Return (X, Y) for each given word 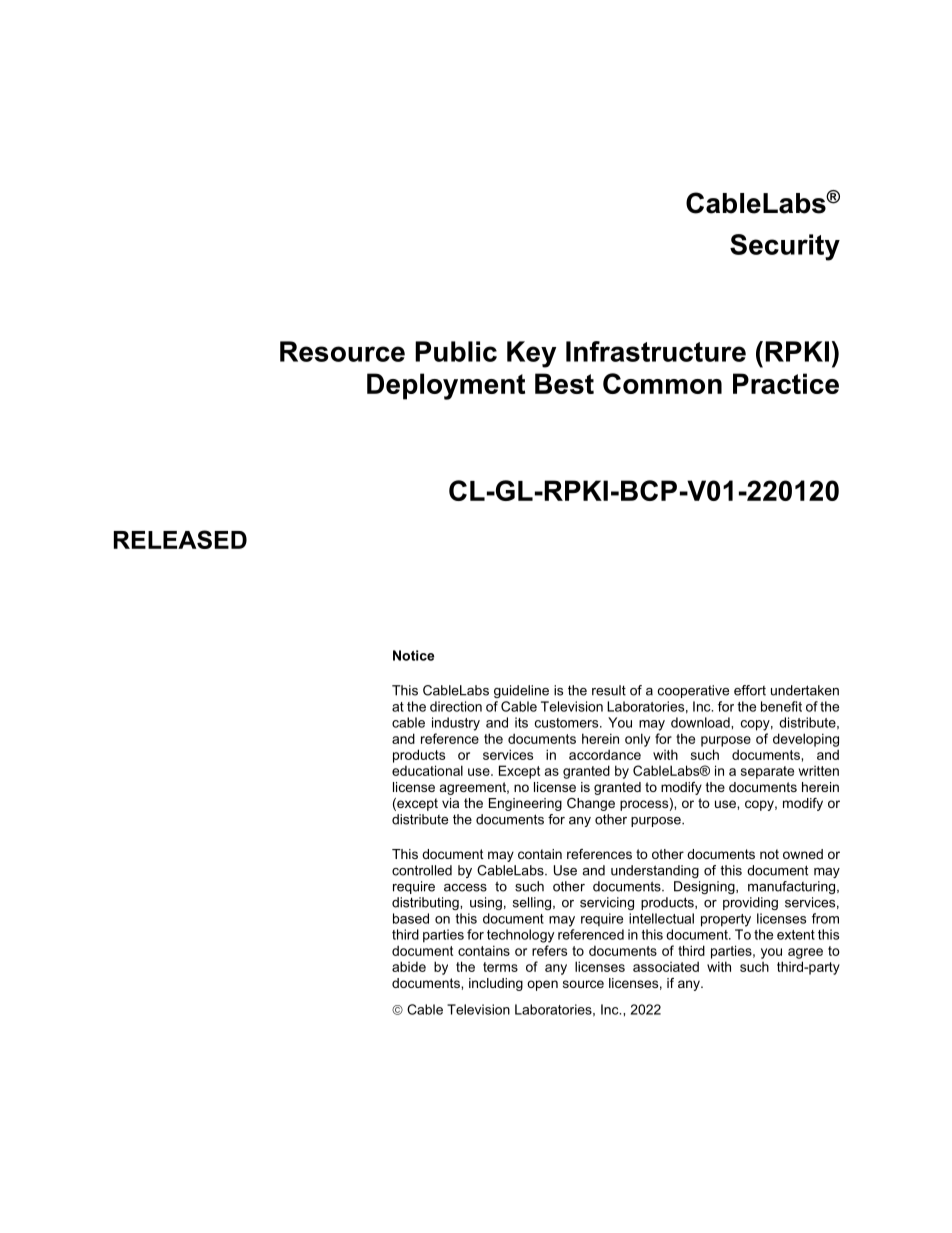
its (521, 722)
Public (456, 351)
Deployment (446, 386)
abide (409, 966)
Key (531, 354)
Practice (786, 383)
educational (427, 770)
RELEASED (180, 539)
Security (785, 247)
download (701, 722)
